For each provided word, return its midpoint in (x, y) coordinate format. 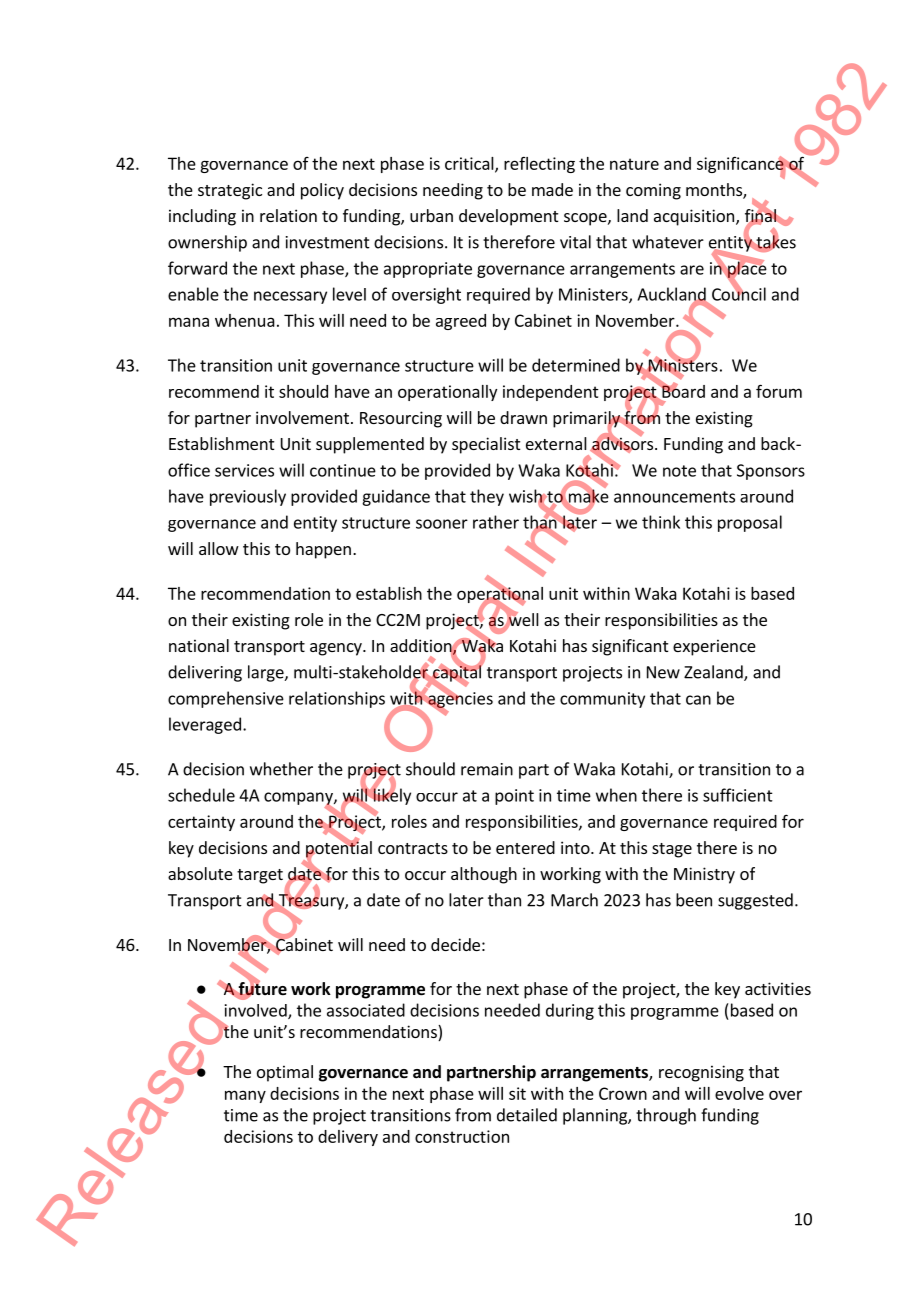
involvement (302, 417)
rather (496, 522)
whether (281, 769)
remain (487, 769)
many (245, 1096)
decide (455, 944)
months (715, 191)
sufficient (738, 795)
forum (779, 391)
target (260, 876)
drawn (523, 417)
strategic (230, 191)
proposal (750, 523)
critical (470, 164)
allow (219, 548)
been (694, 900)
